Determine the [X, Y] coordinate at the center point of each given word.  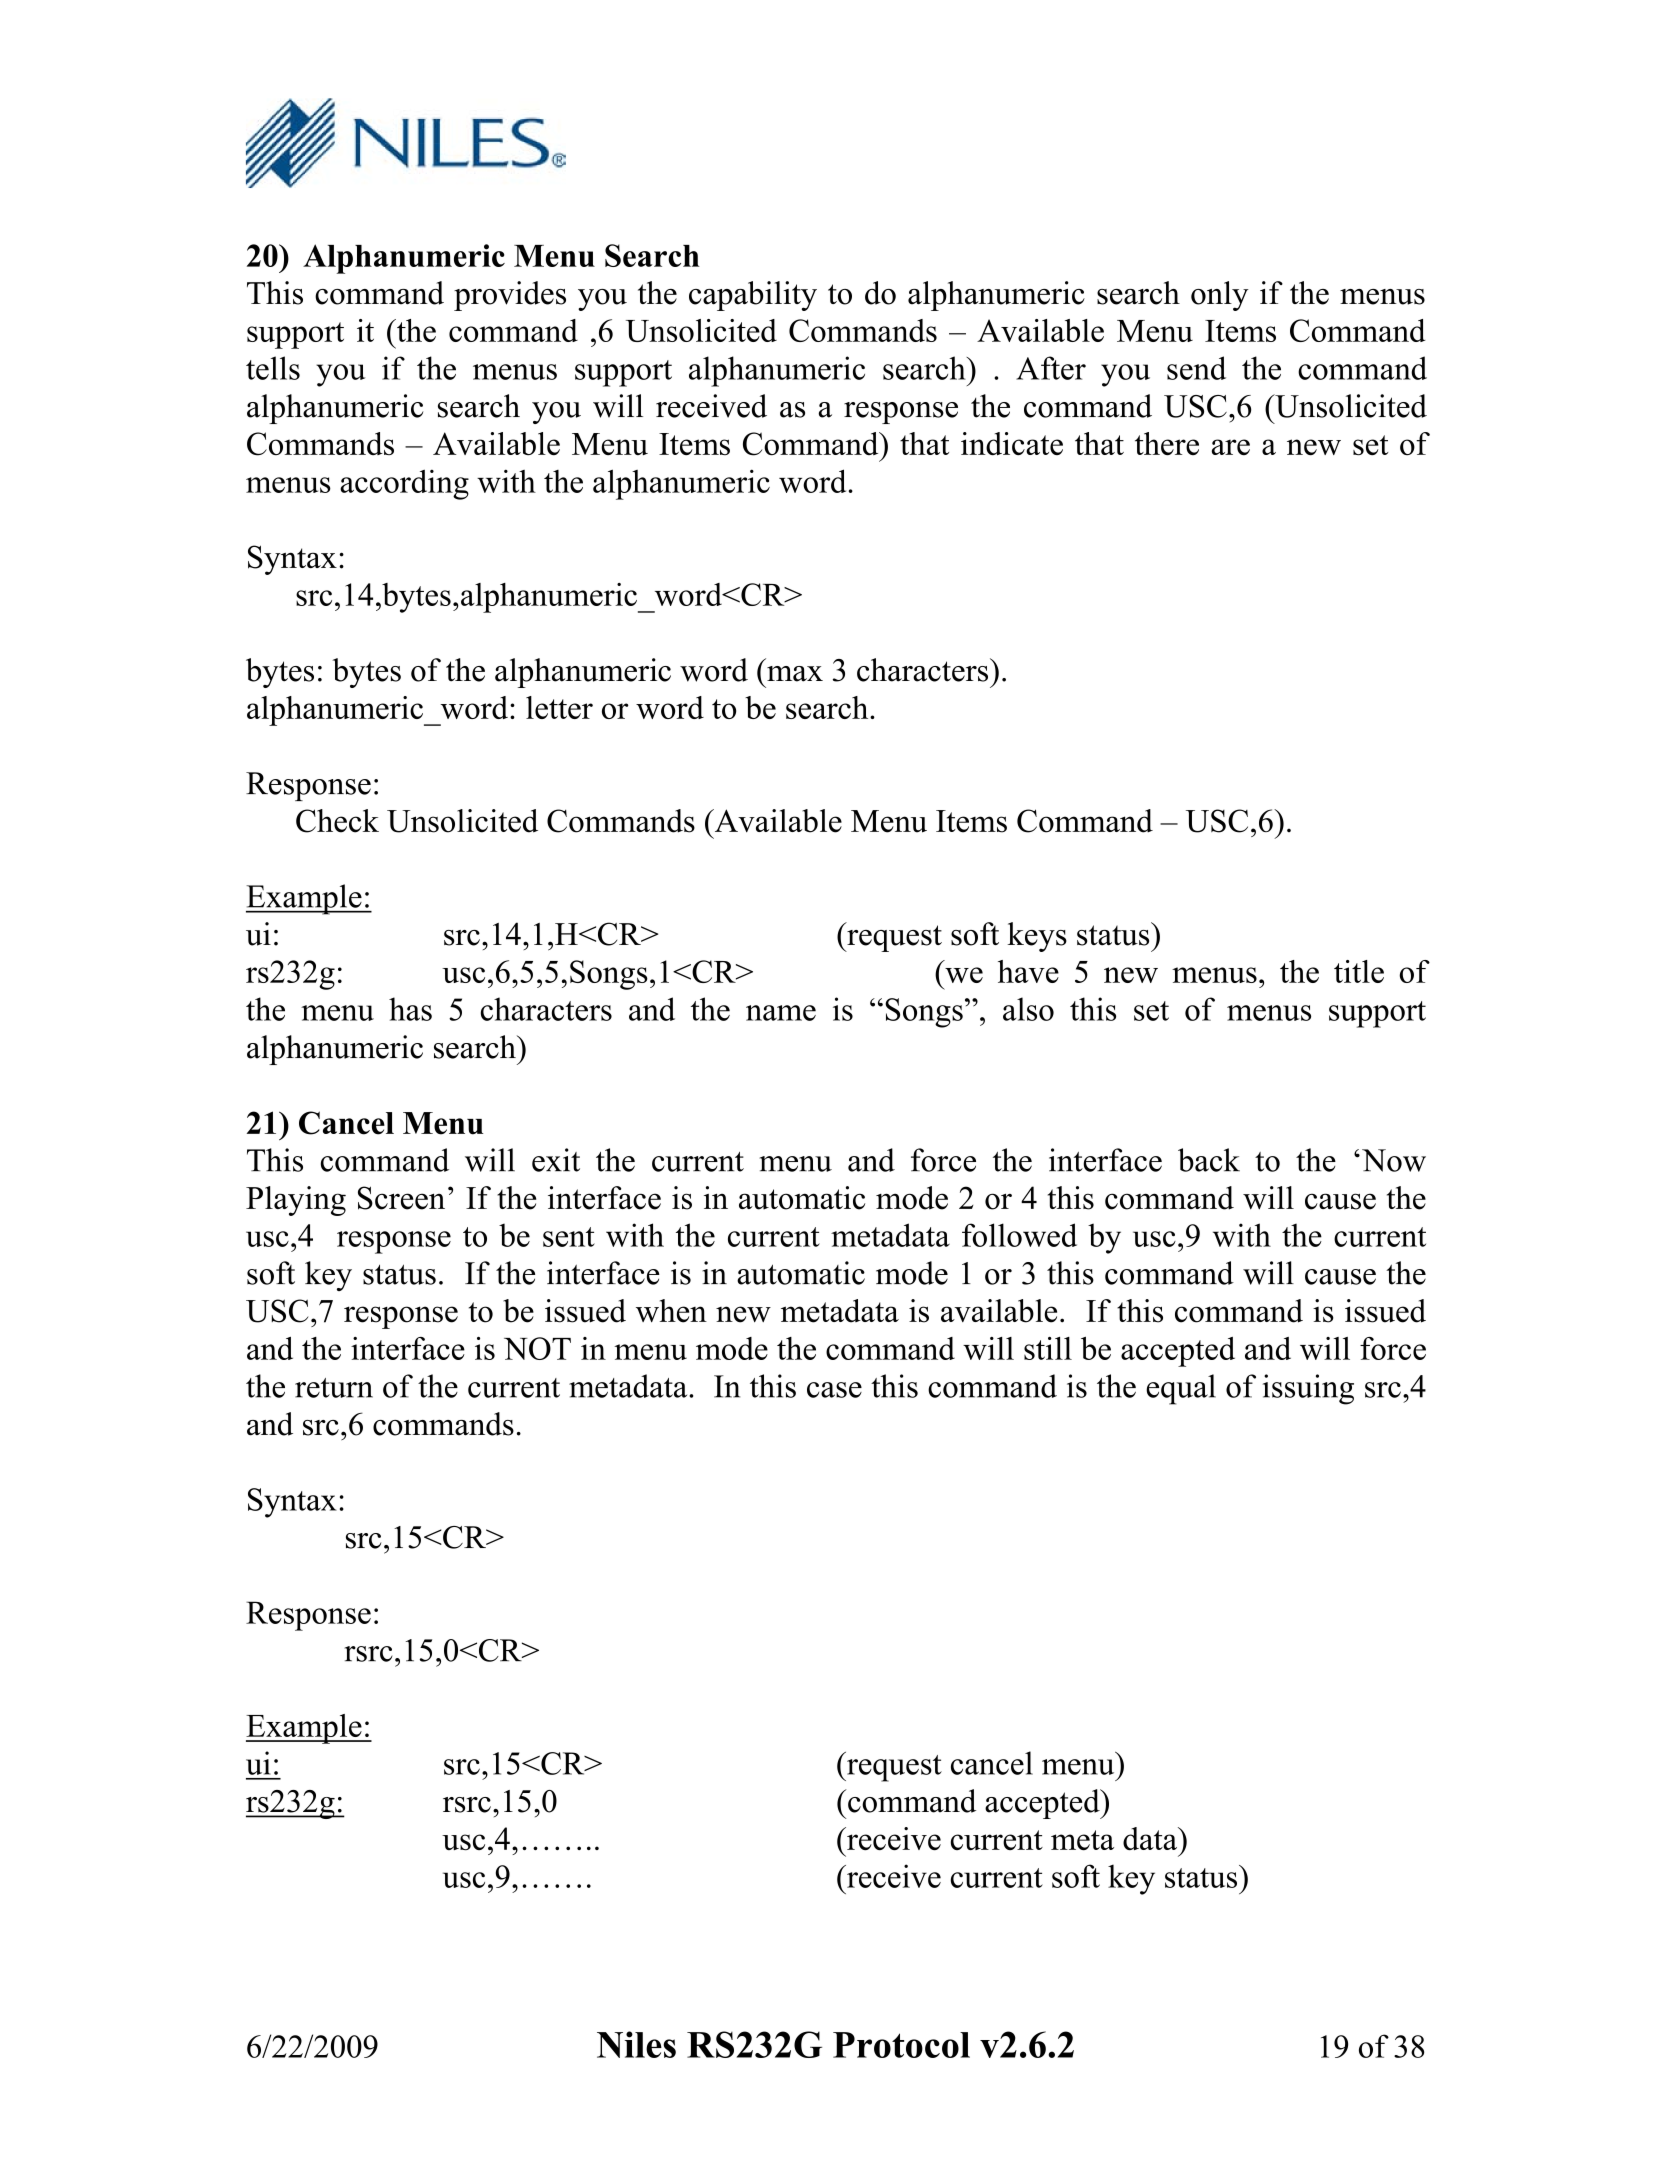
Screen [401, 1198]
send [1196, 368]
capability [753, 296]
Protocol [901, 2045]
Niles [636, 2044]
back [1209, 1160]
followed [1019, 1235]
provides [510, 296]
